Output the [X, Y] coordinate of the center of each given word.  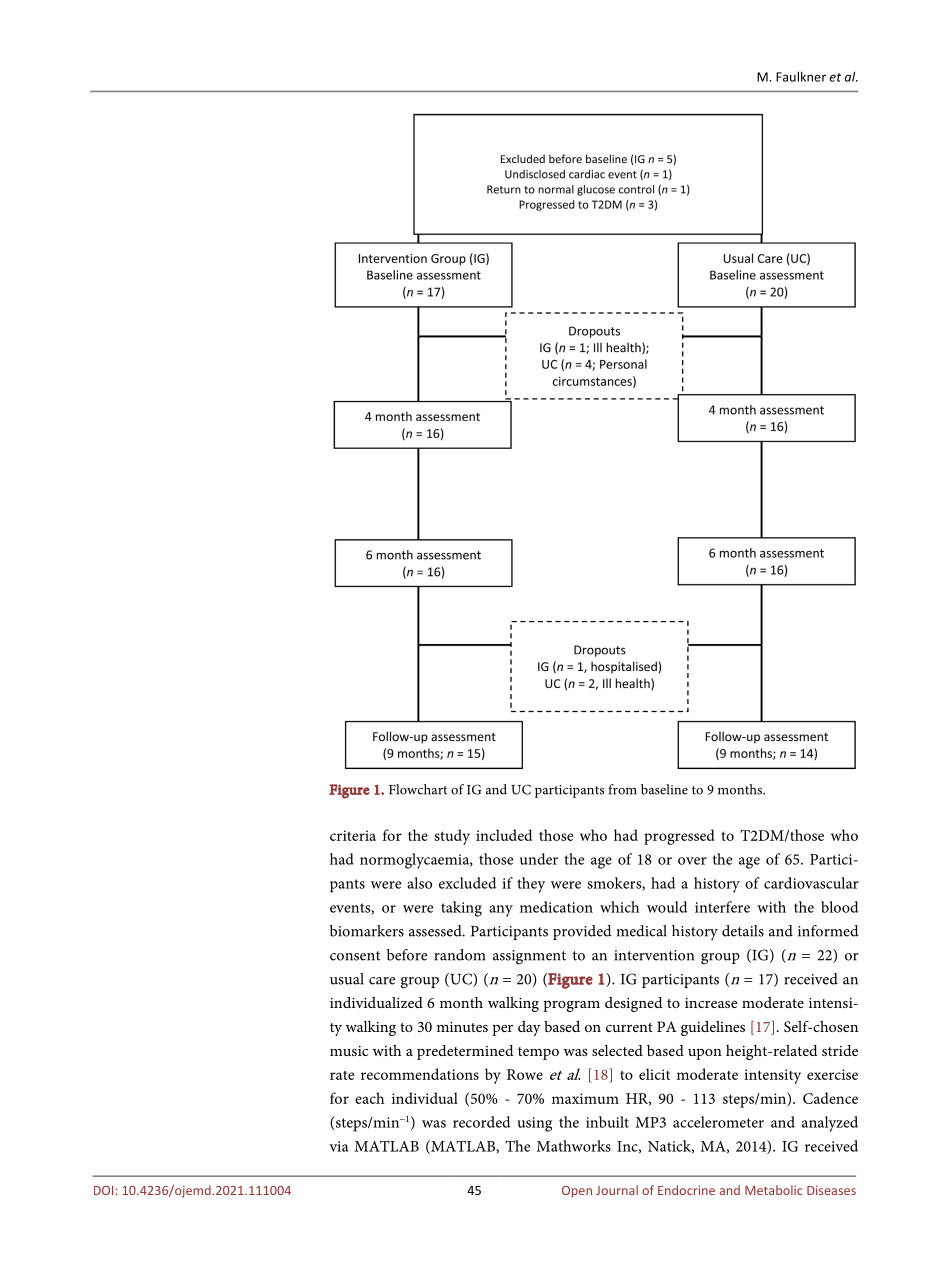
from [622, 789]
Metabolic [773, 1190]
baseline [664, 789]
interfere [722, 907]
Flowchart [418, 789]
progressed [679, 837]
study [452, 837]
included [504, 835]
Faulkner [801, 76]
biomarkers [366, 931]
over [692, 861]
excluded [467, 883]
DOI [103, 1190]
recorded [481, 1122]
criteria [353, 835]
